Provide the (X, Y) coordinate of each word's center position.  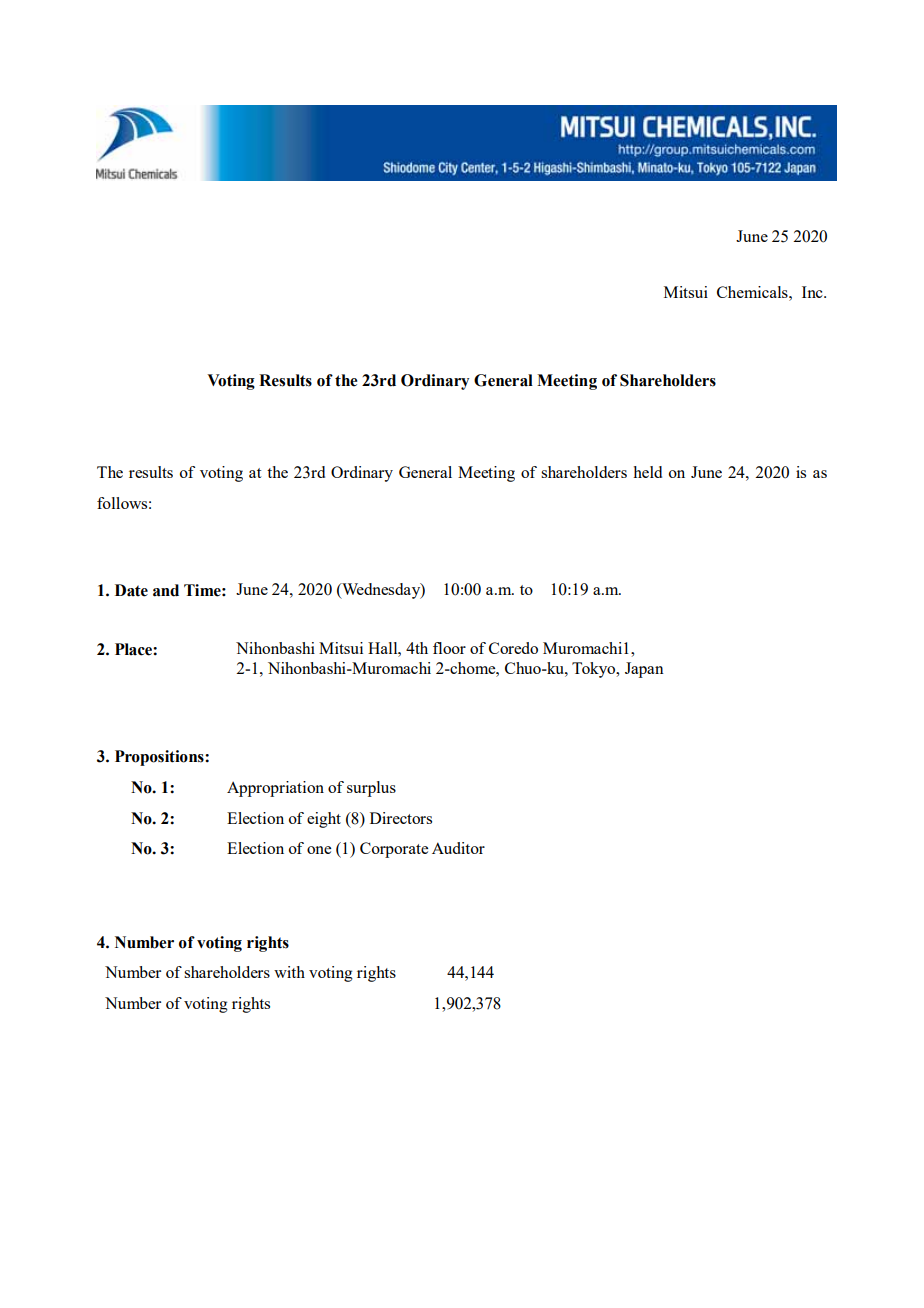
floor (449, 648)
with (289, 972)
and (166, 590)
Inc (813, 292)
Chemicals (753, 292)
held (647, 472)
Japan (644, 670)
